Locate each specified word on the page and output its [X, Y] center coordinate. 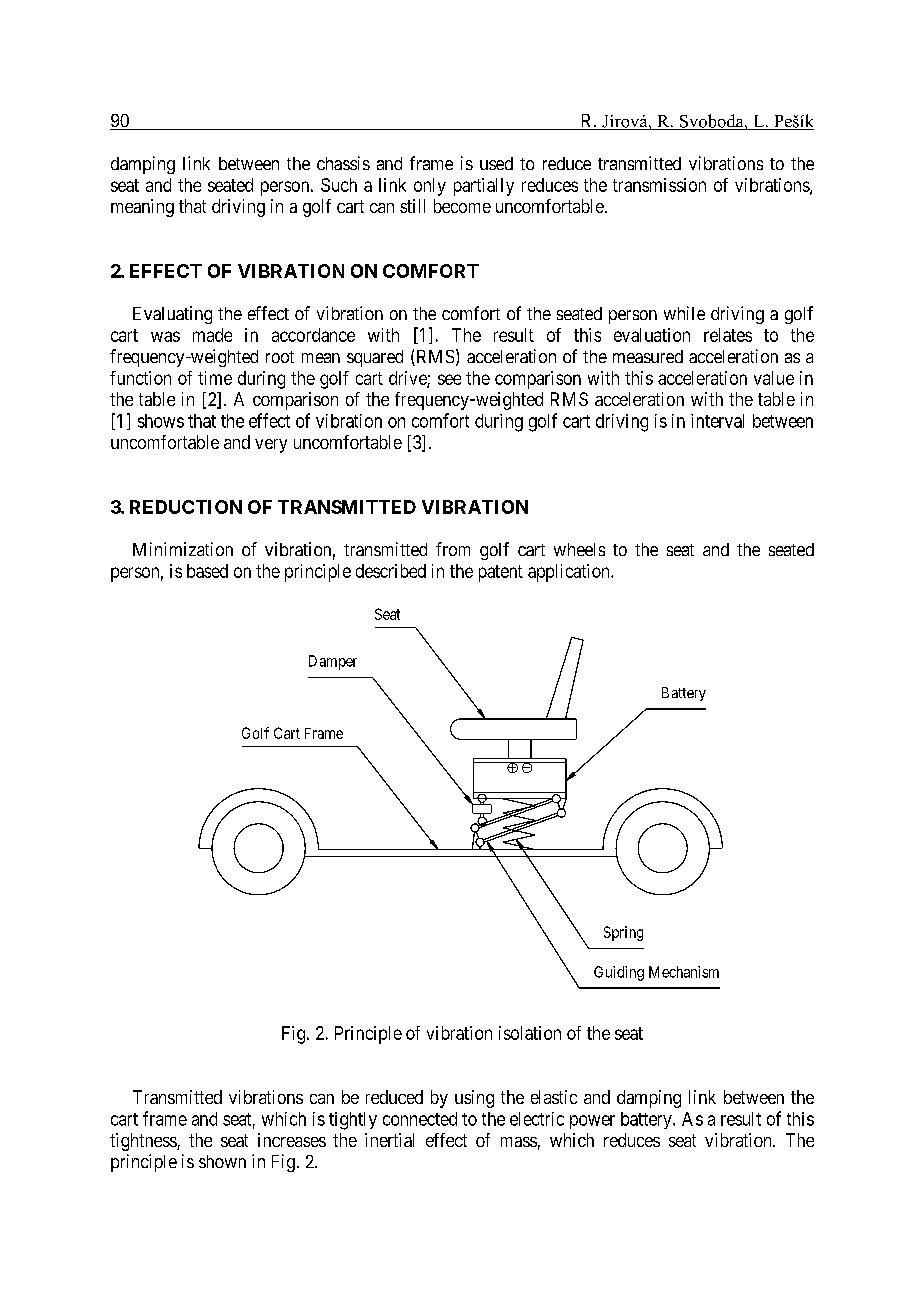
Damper [333, 662]
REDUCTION [186, 507]
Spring [623, 933]
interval [717, 421]
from [453, 549]
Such [339, 185]
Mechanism [684, 972]
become [462, 206]
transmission [659, 185]
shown [222, 1161]
